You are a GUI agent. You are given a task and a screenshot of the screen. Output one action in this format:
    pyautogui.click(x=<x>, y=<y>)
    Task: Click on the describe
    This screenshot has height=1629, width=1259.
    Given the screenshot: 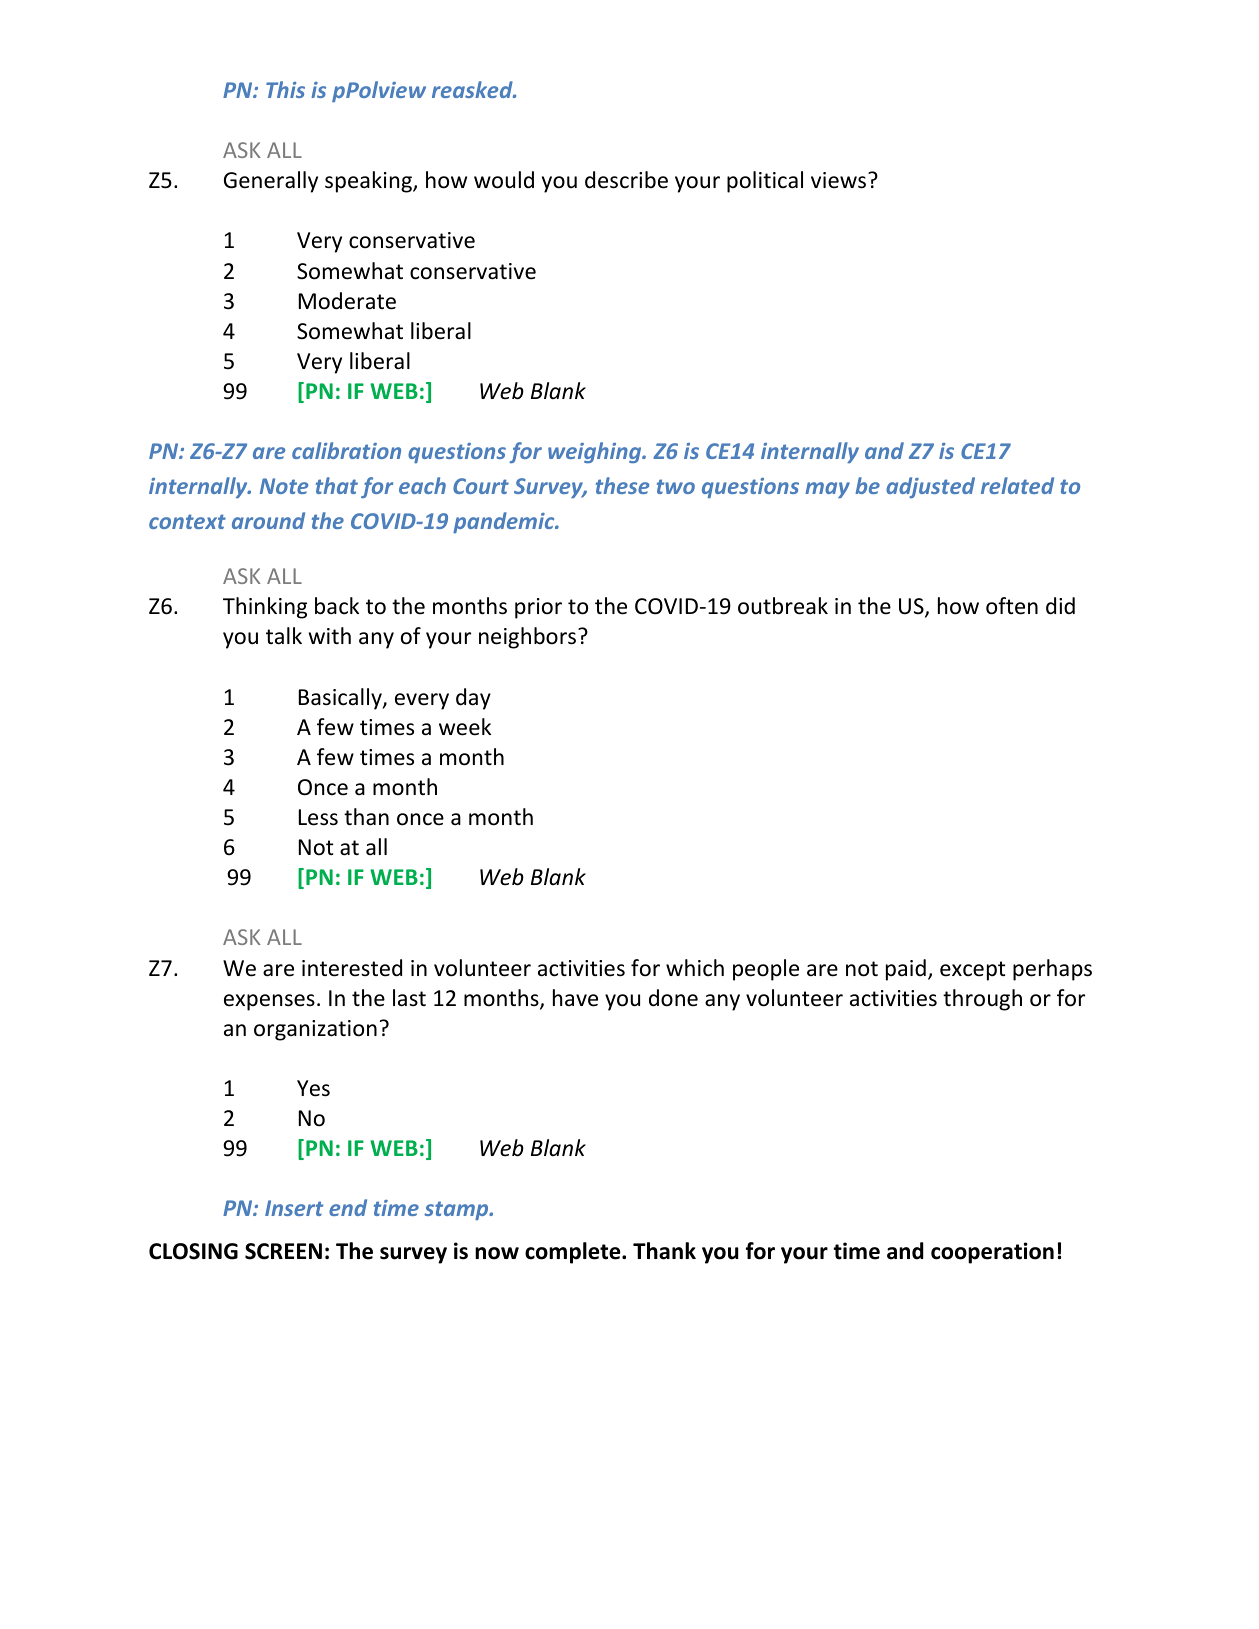 What is the action you would take?
    pyautogui.click(x=626, y=180)
